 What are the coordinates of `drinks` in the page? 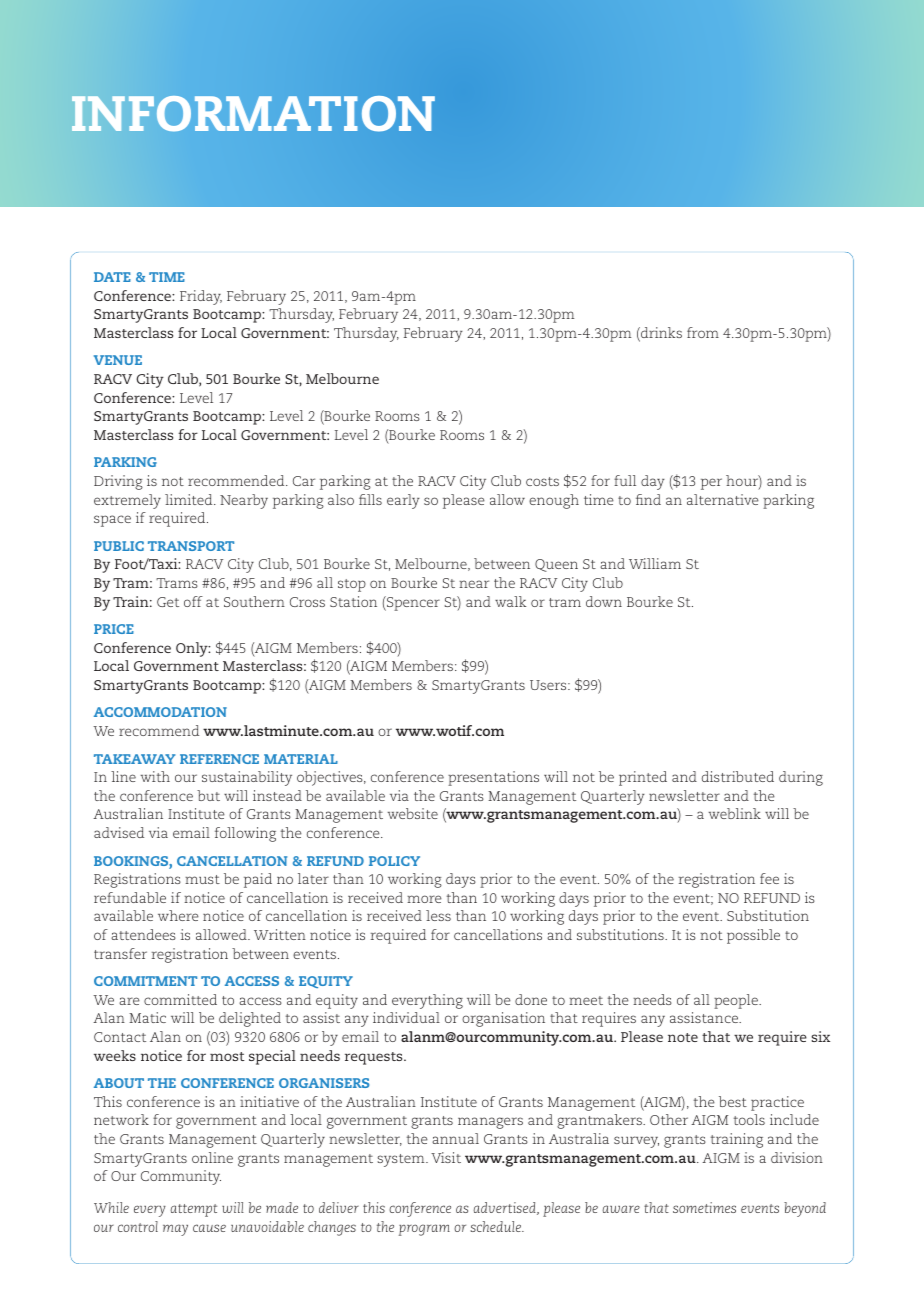 It's located at (660, 334).
